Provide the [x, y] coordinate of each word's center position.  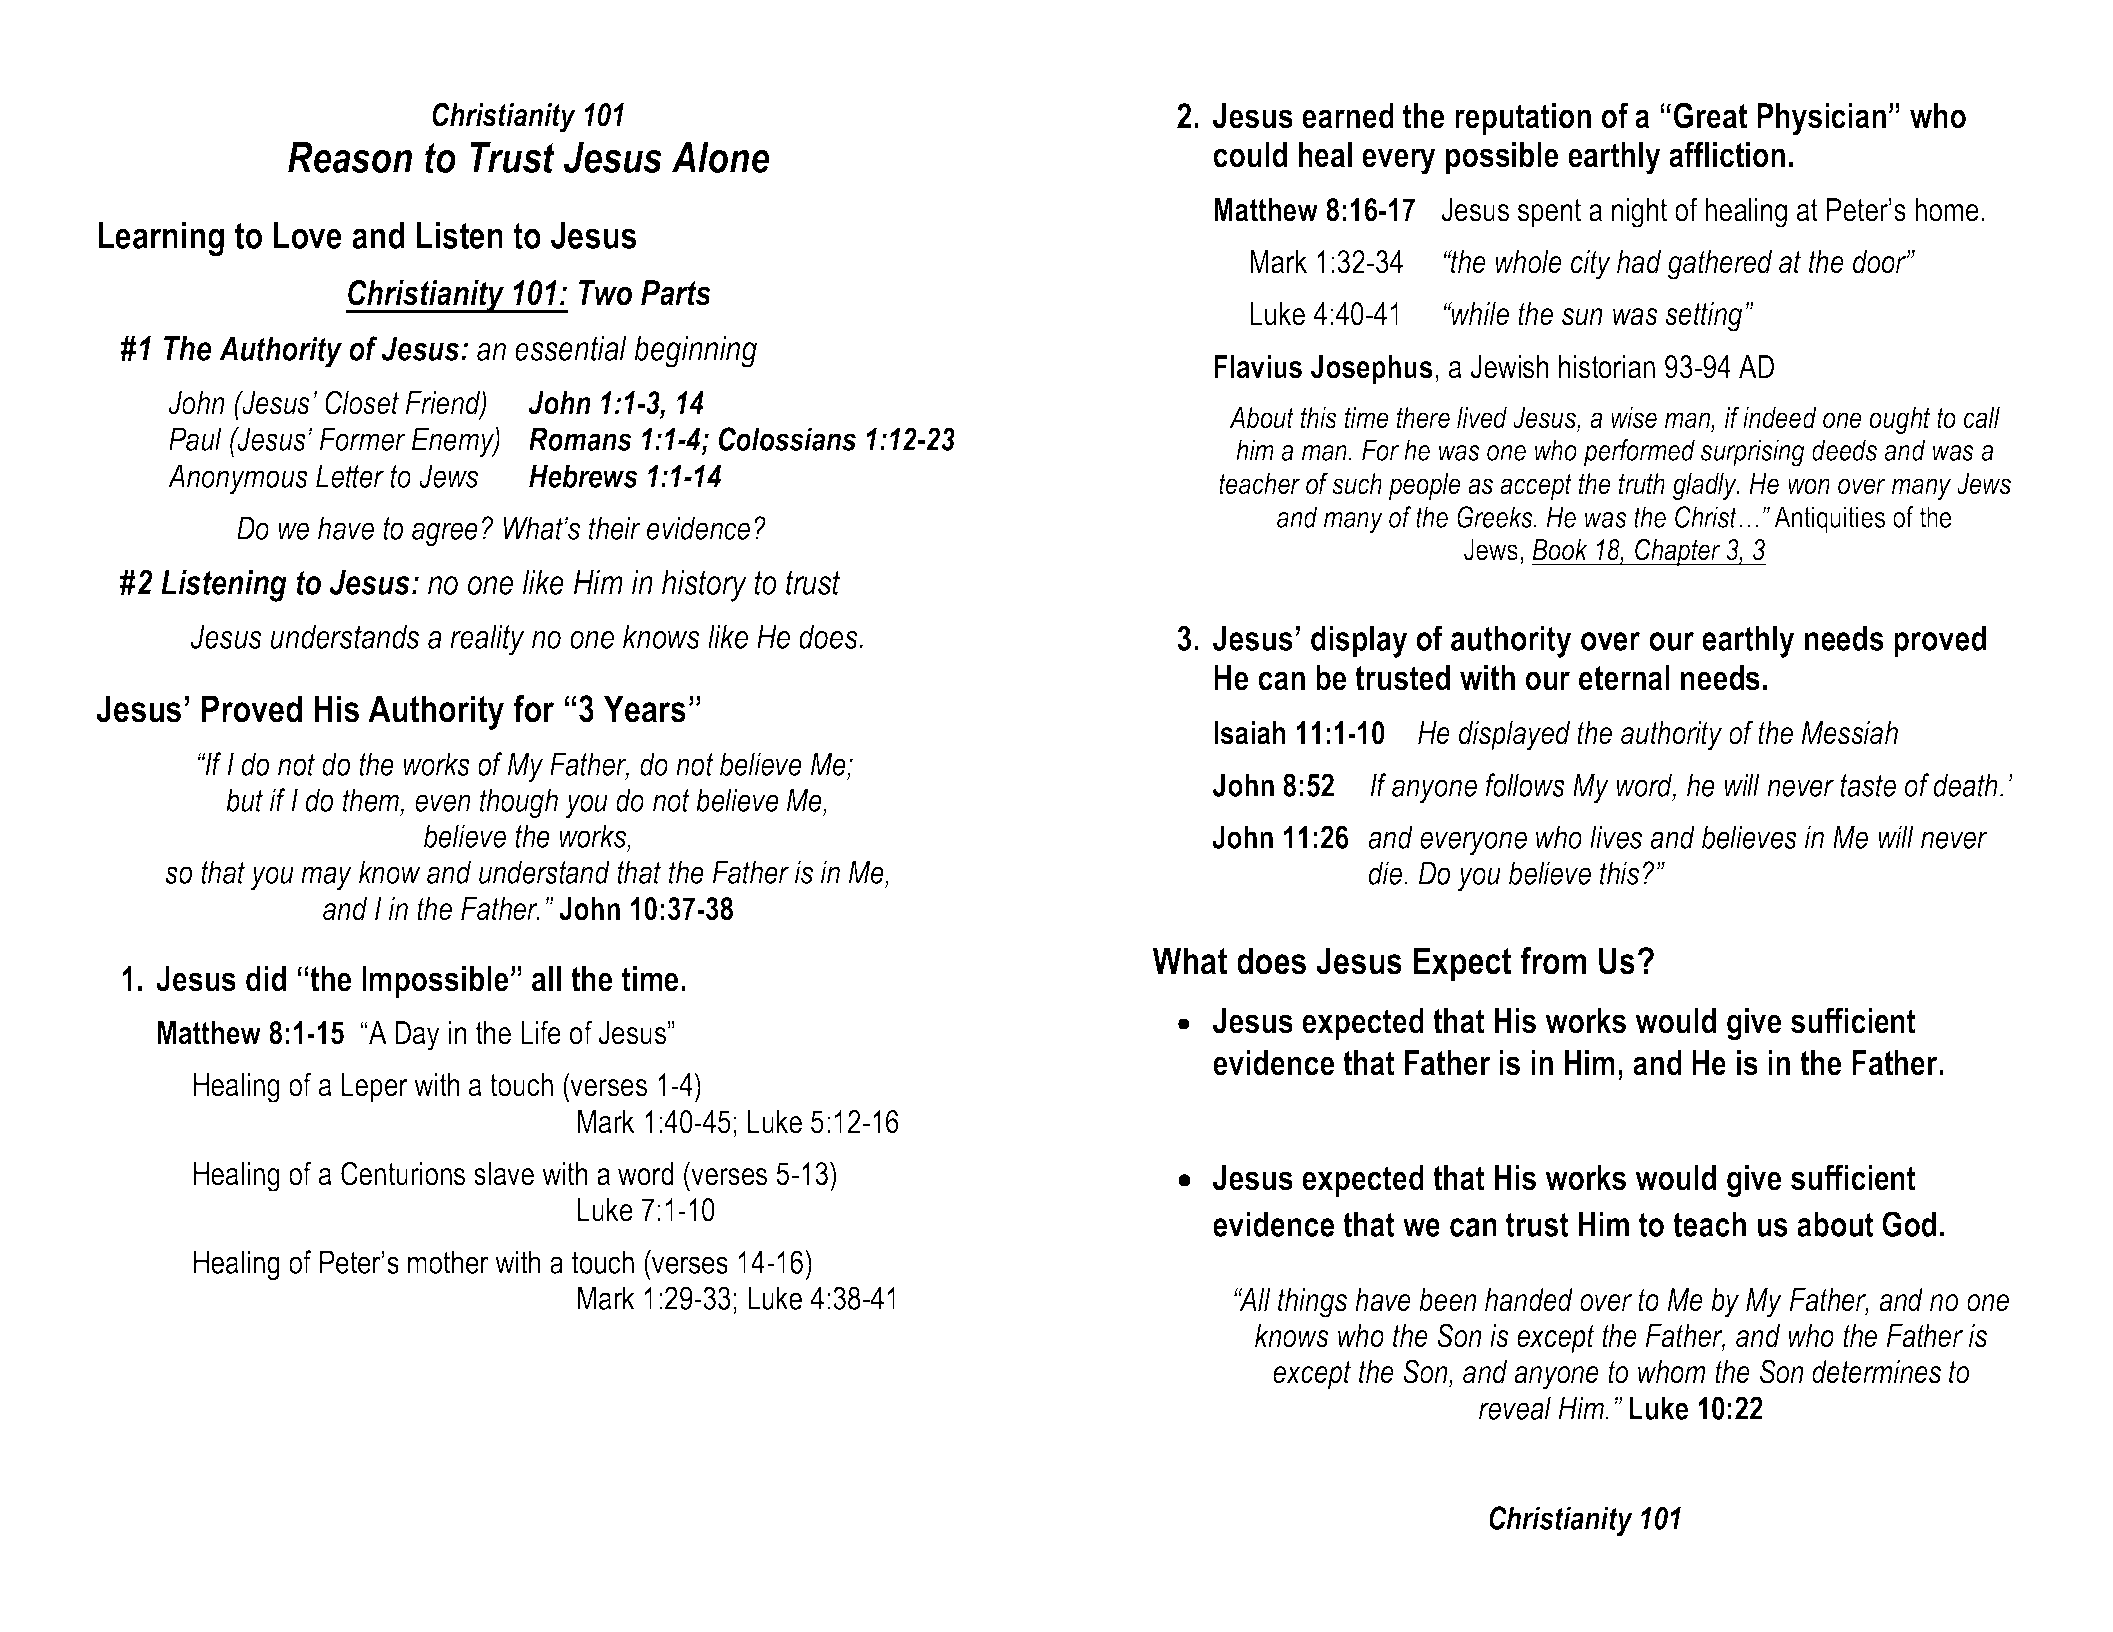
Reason [350, 157]
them [371, 800]
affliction [1727, 155]
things [1312, 1303]
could [1250, 155]
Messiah [1849, 733]
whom [1672, 1372]
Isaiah [1250, 733]
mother [448, 1262]
